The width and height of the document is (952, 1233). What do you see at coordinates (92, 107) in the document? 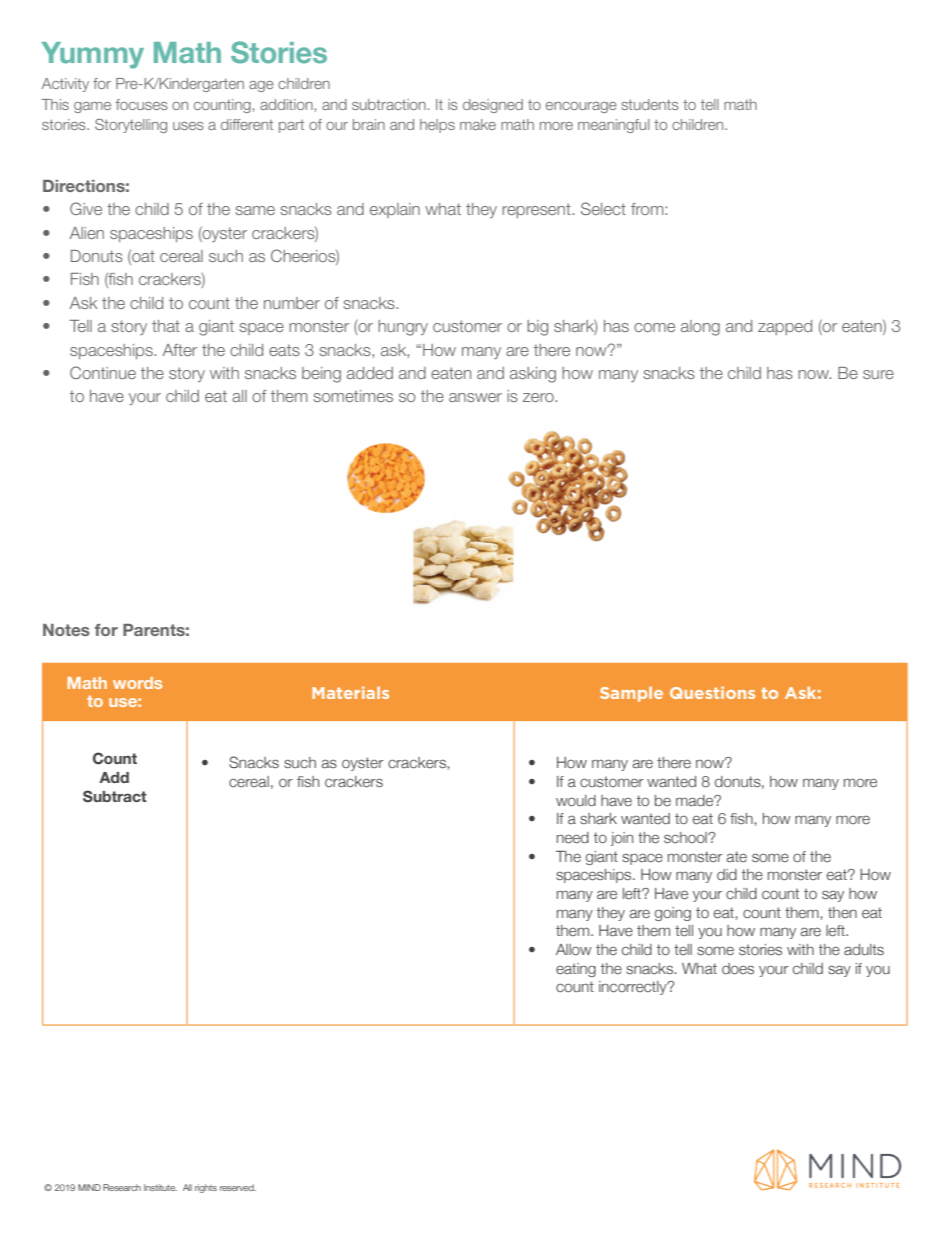
I see `game` at bounding box center [92, 107].
